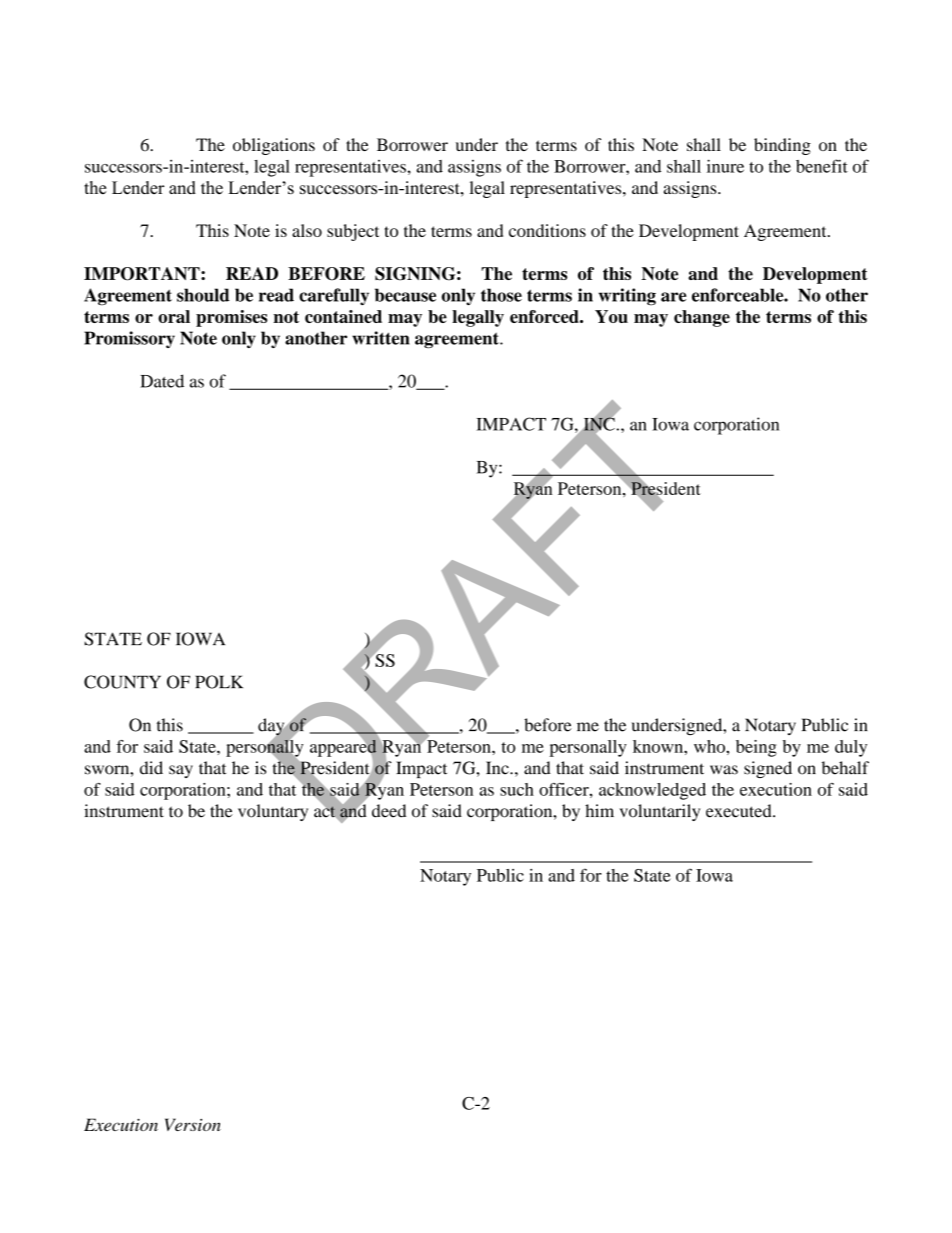 This page has height=1233, width=952. I want to click on such, so click(517, 789).
